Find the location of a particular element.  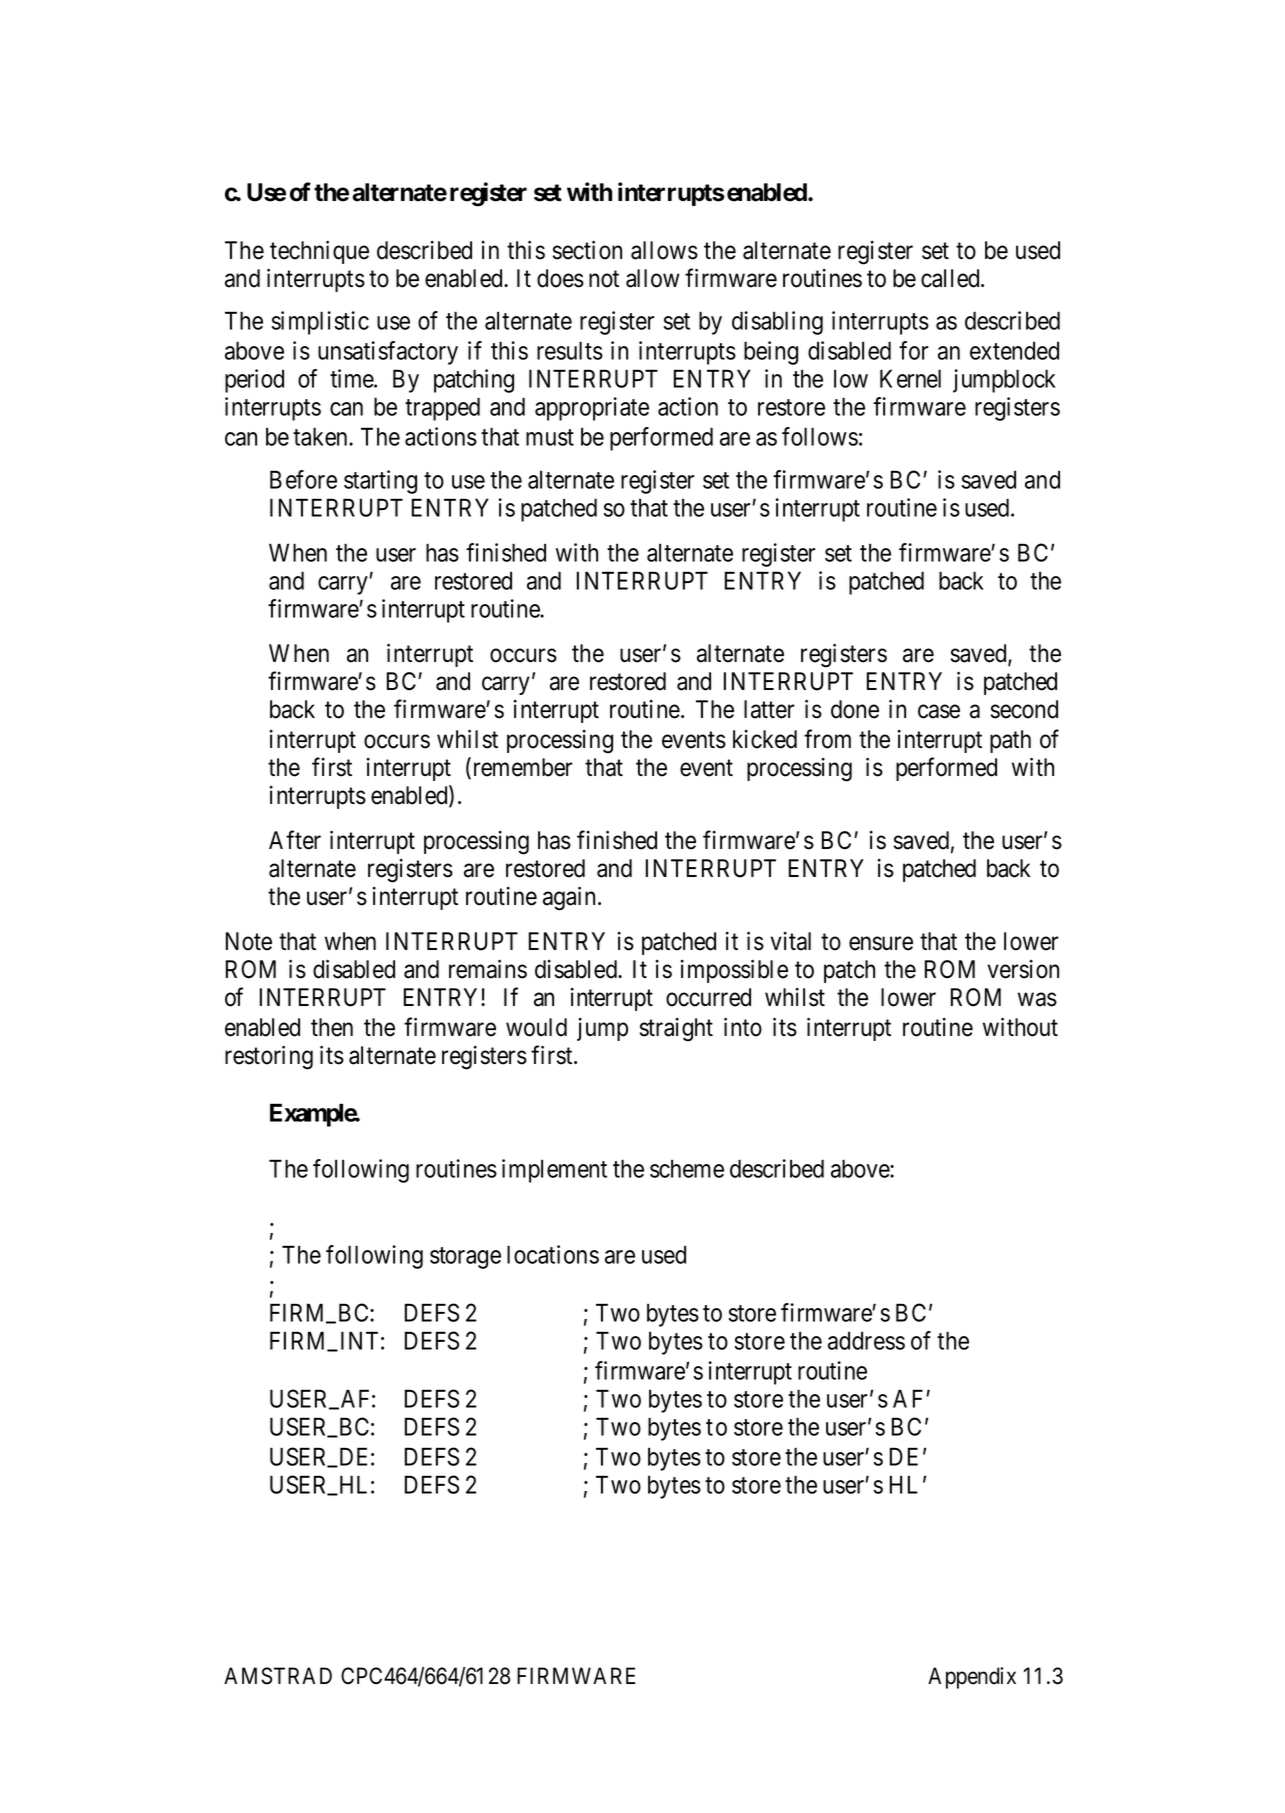

storage is located at coordinates (465, 1258).
